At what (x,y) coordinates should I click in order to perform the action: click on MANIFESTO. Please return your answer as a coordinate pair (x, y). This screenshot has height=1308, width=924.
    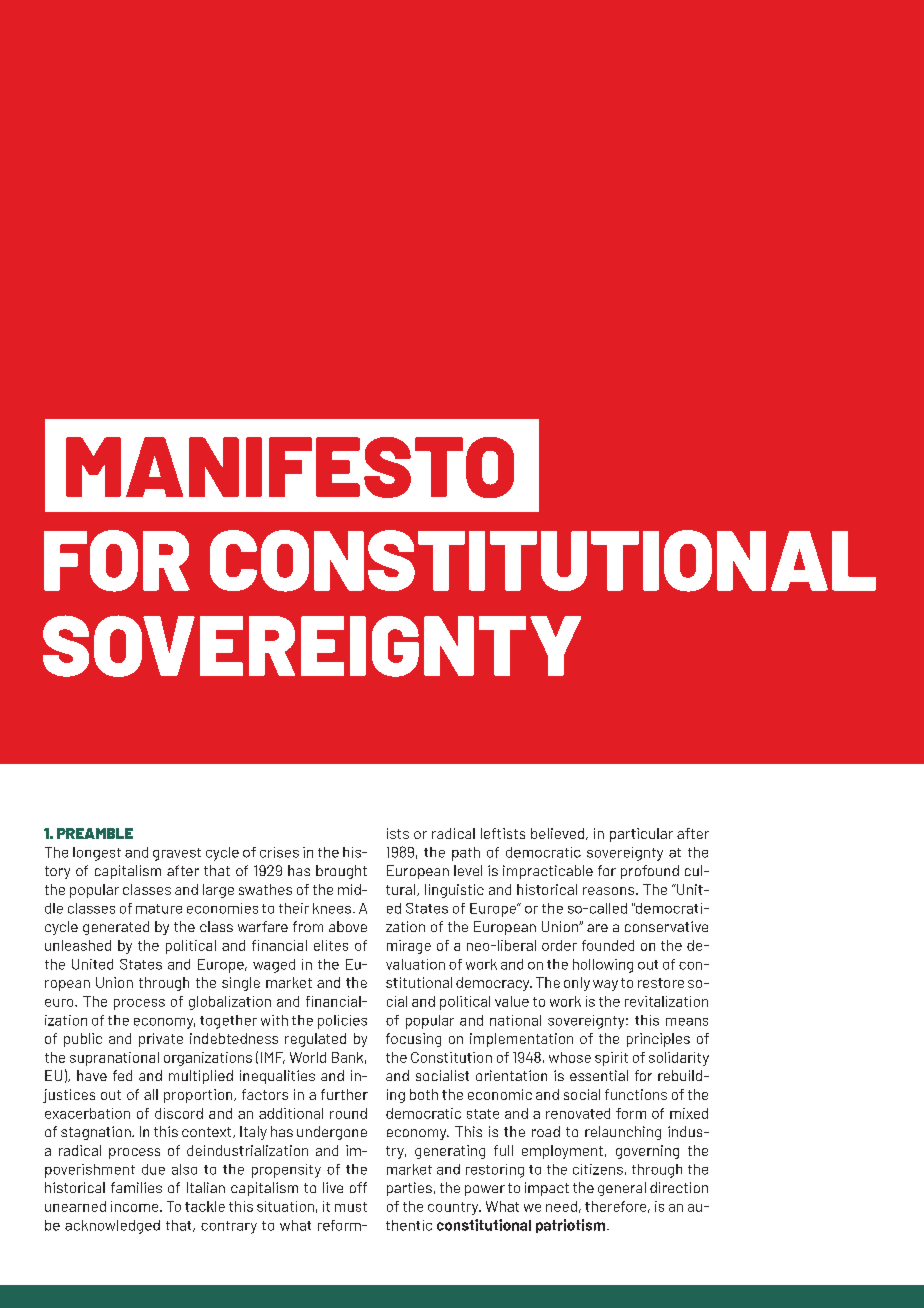
    Looking at the image, I should click on (290, 467).
